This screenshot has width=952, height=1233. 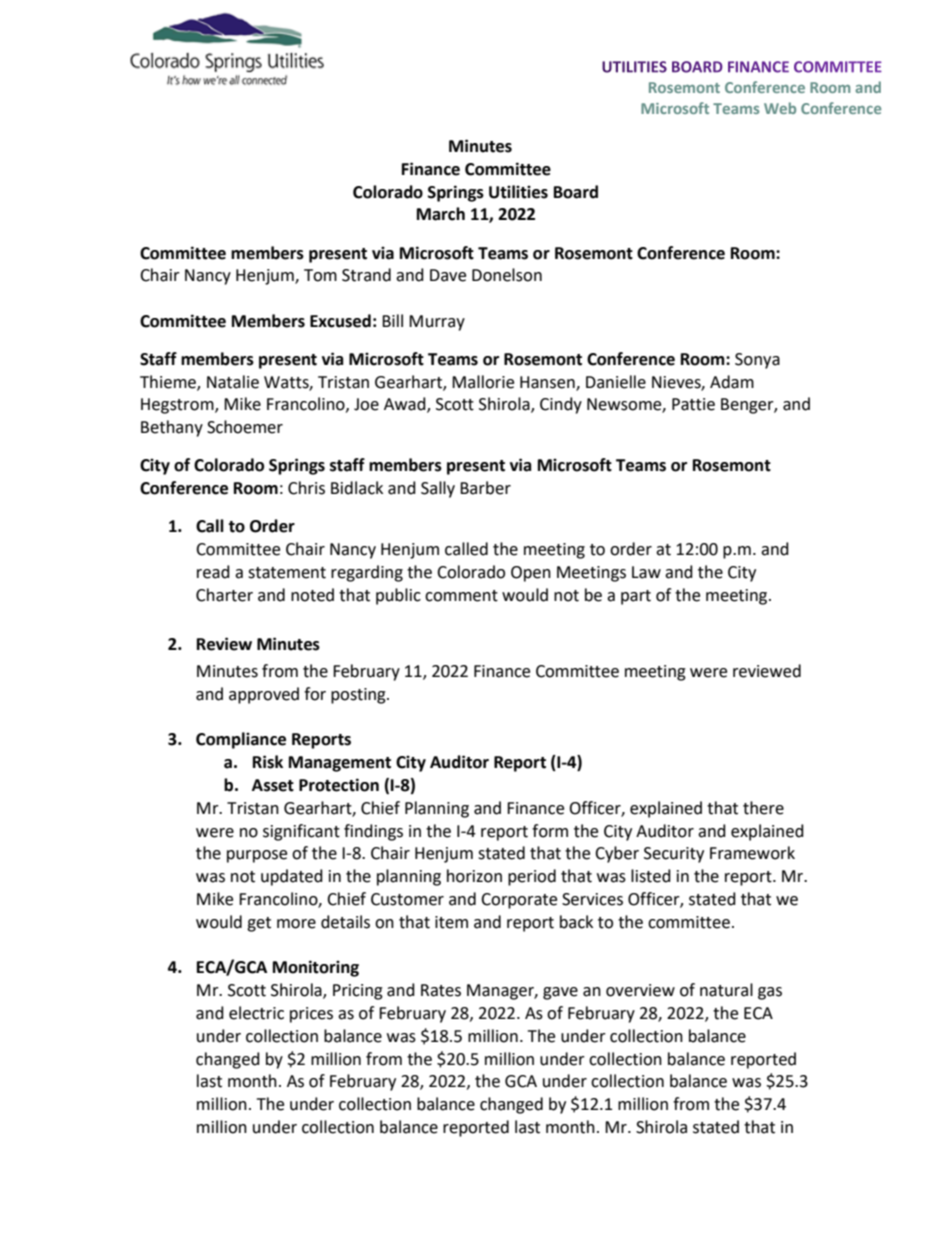 What do you see at coordinates (780, 108) in the screenshot?
I see `Web` at bounding box center [780, 108].
